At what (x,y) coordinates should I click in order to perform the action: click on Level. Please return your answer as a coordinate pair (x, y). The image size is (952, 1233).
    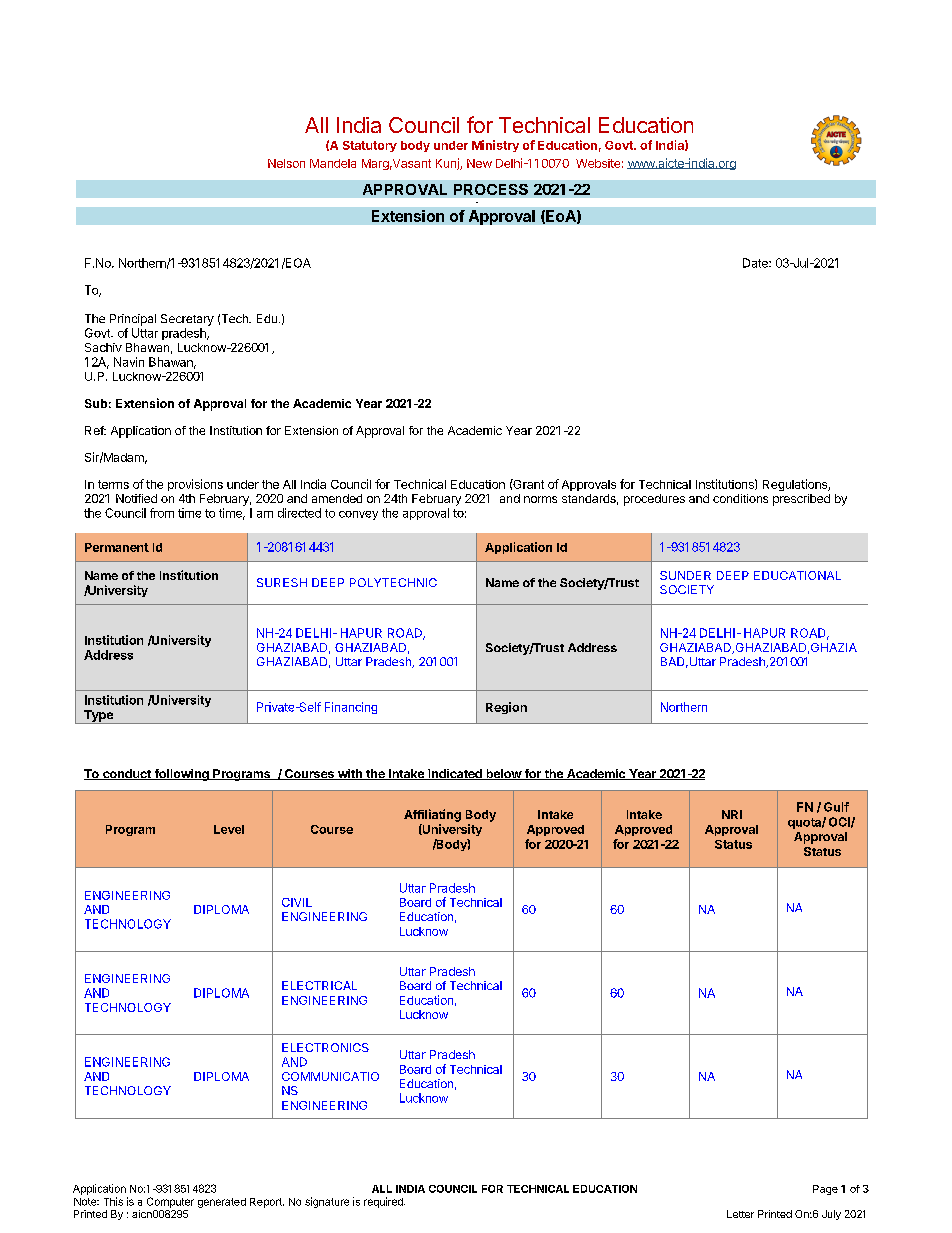
    Looking at the image, I should click on (229, 829).
